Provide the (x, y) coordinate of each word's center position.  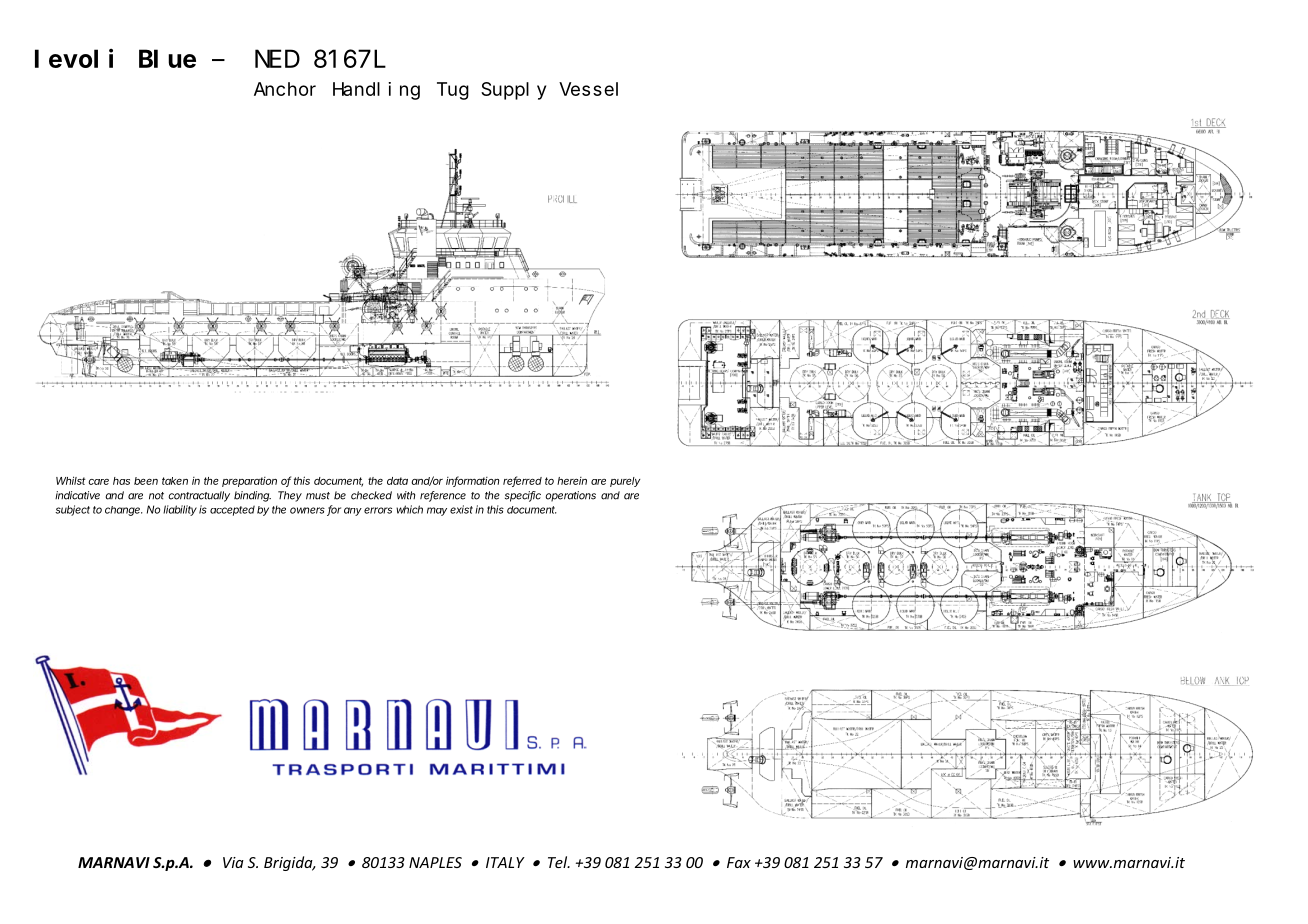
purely (625, 482)
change (124, 511)
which (409, 509)
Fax (739, 862)
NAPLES (435, 862)
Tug (453, 91)
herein (572, 481)
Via (233, 862)
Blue (167, 59)
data (397, 481)
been (146, 481)
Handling (376, 91)
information (473, 481)
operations (571, 496)
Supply (513, 91)
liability (180, 510)
